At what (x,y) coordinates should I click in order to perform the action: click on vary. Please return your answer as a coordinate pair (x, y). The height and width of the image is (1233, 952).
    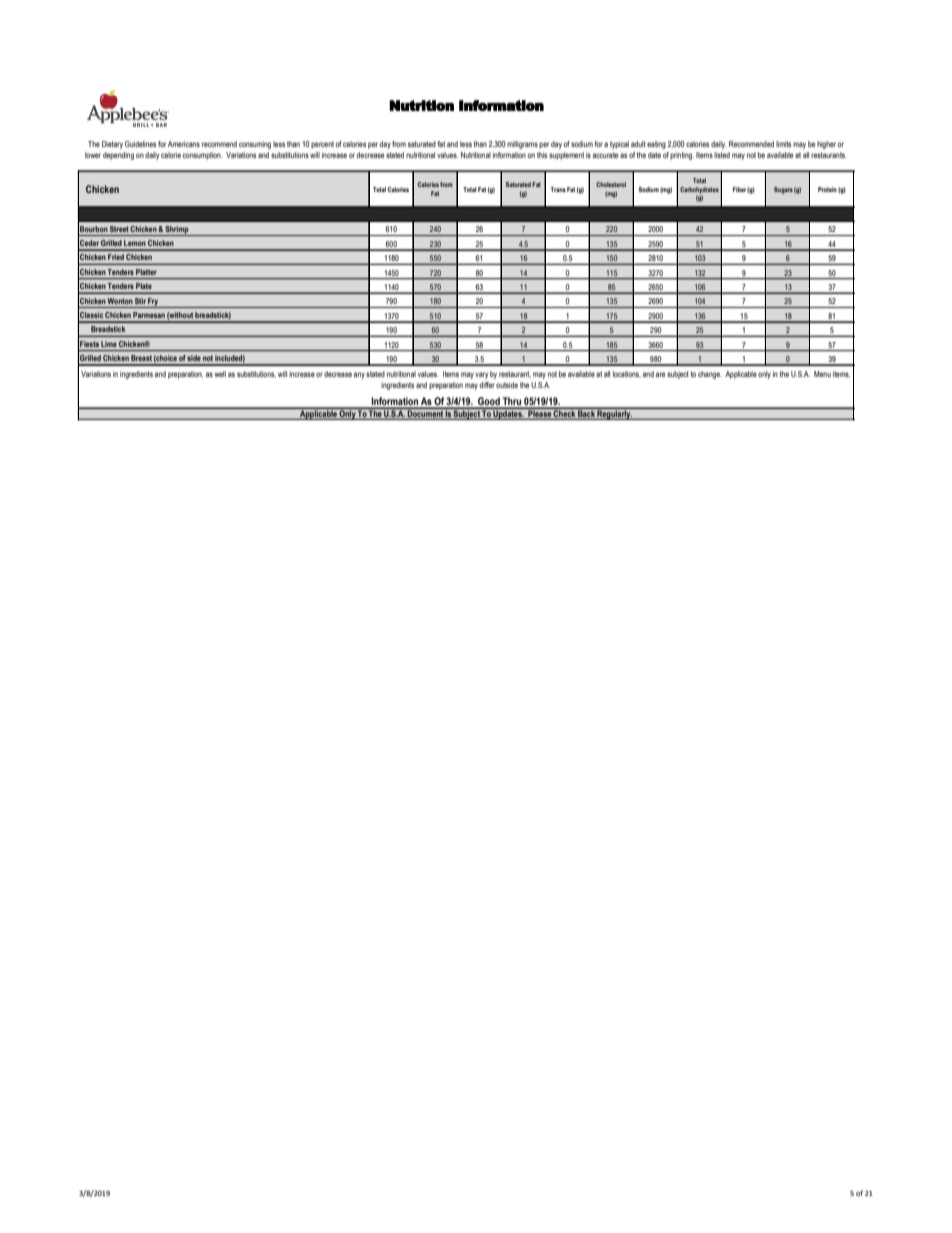
    Looking at the image, I should click on (482, 375).
